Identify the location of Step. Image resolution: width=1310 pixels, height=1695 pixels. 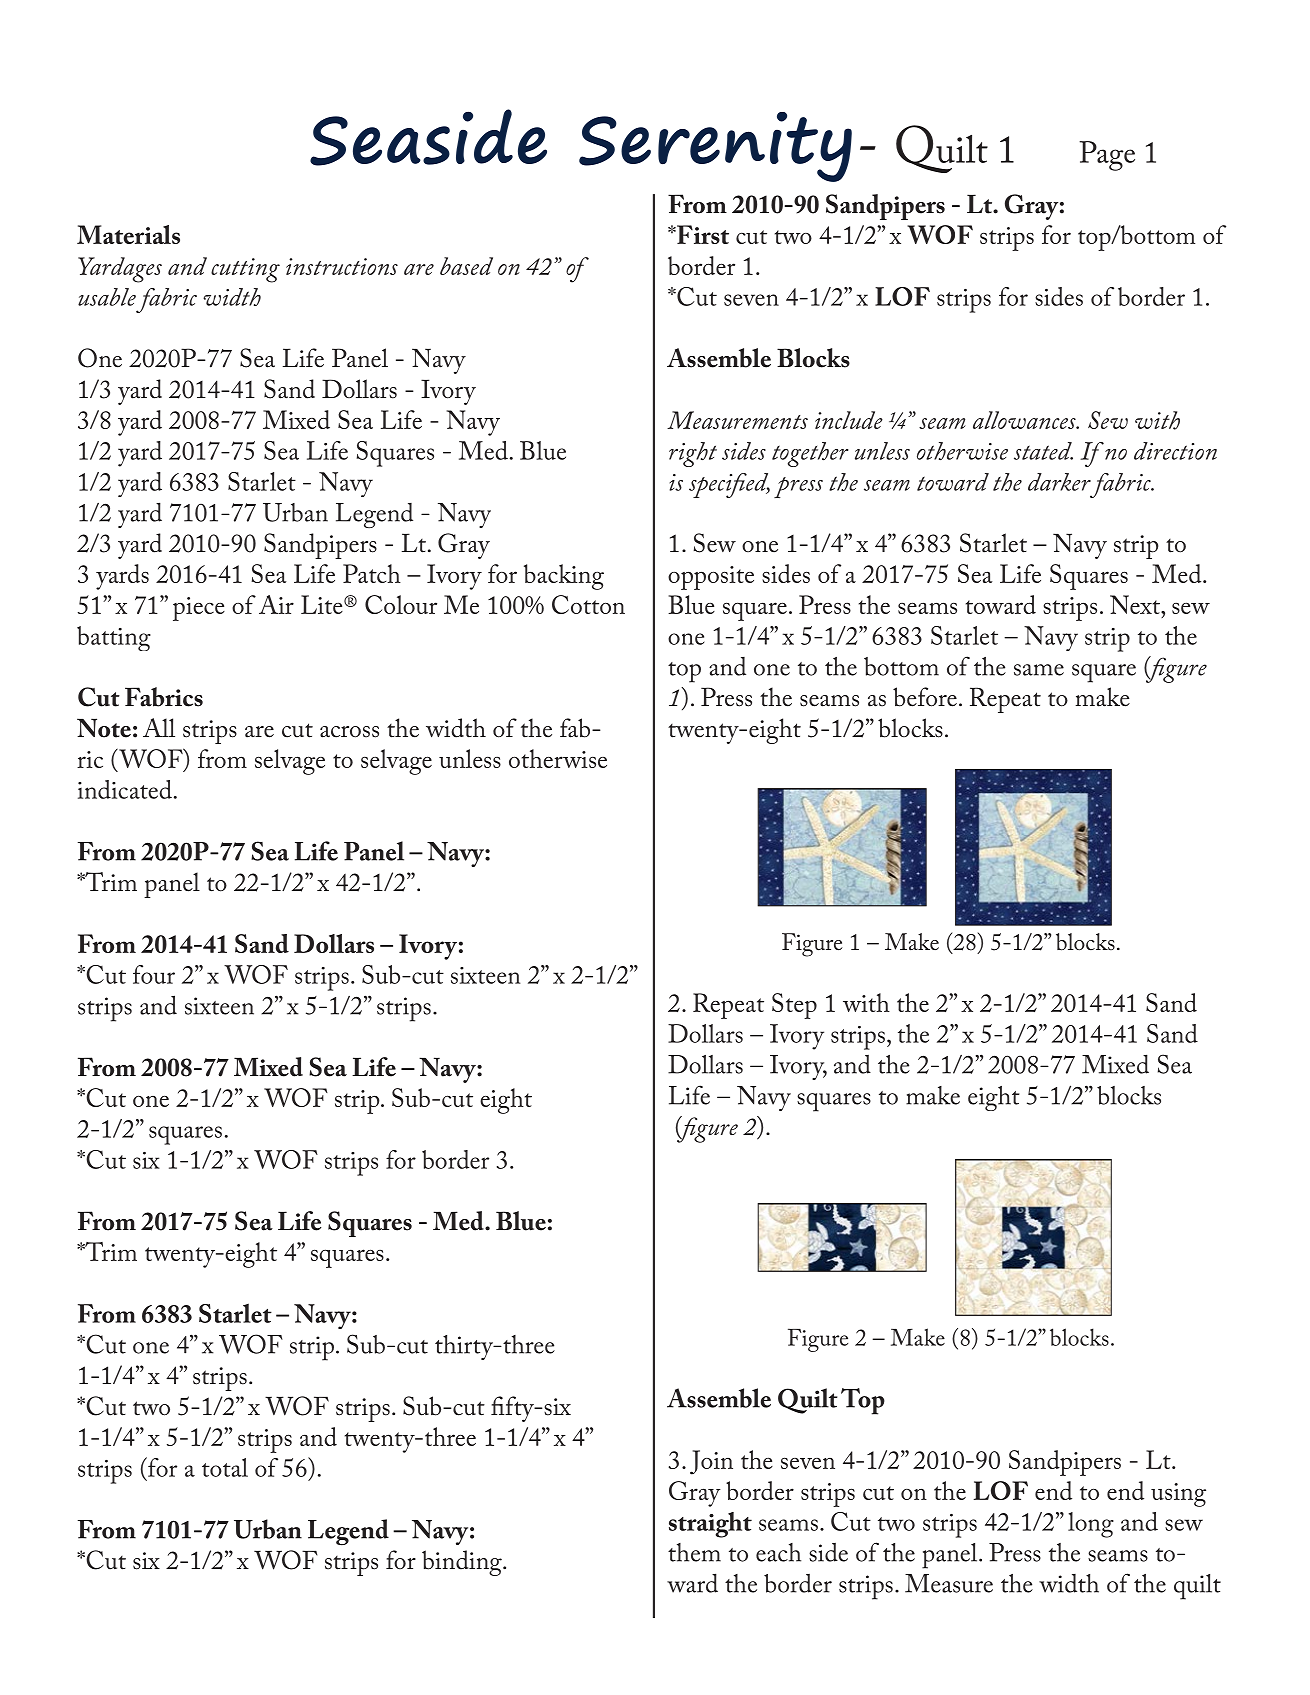
(794, 1006).
